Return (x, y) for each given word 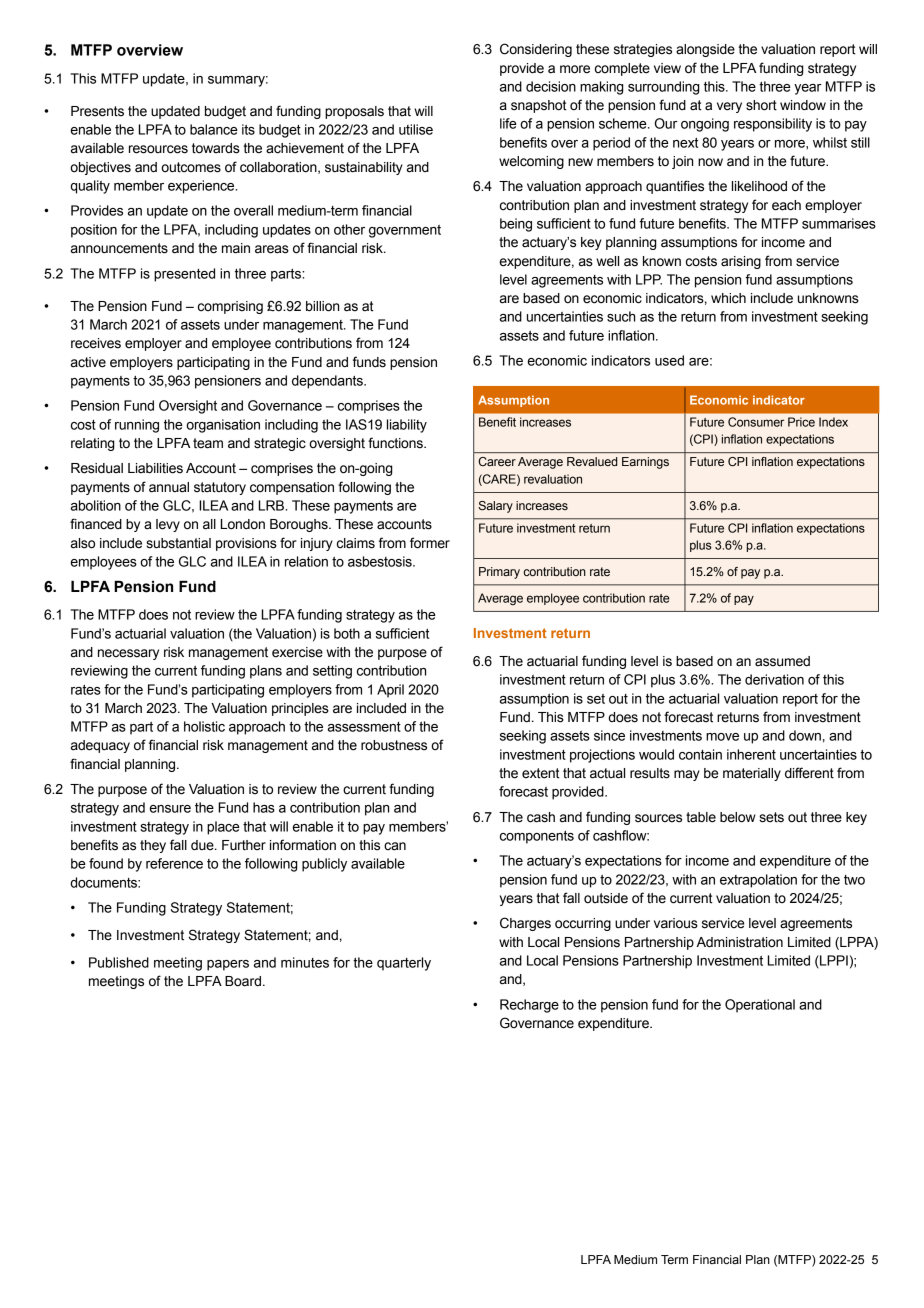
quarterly (404, 964)
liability (407, 426)
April (390, 691)
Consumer (756, 422)
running (137, 426)
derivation (774, 679)
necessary (128, 654)
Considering (536, 50)
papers (228, 965)
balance (214, 129)
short (761, 105)
